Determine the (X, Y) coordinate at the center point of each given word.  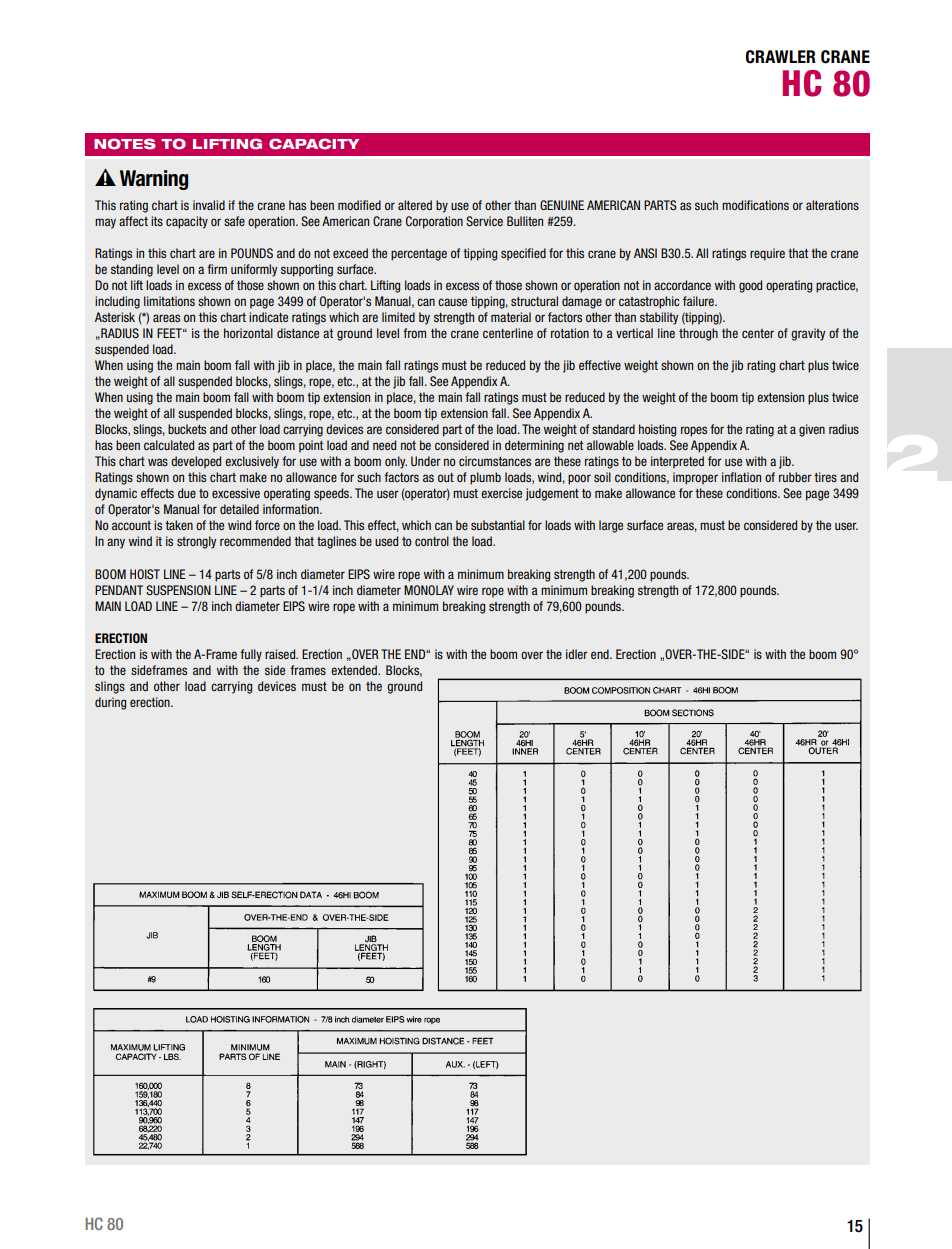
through (698, 334)
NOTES (125, 144)
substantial (498, 525)
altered (415, 205)
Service (484, 221)
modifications (755, 205)
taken (179, 525)
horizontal (248, 333)
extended (355, 670)
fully (251, 655)
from (414, 333)
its (157, 221)
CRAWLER (781, 57)
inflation (741, 477)
